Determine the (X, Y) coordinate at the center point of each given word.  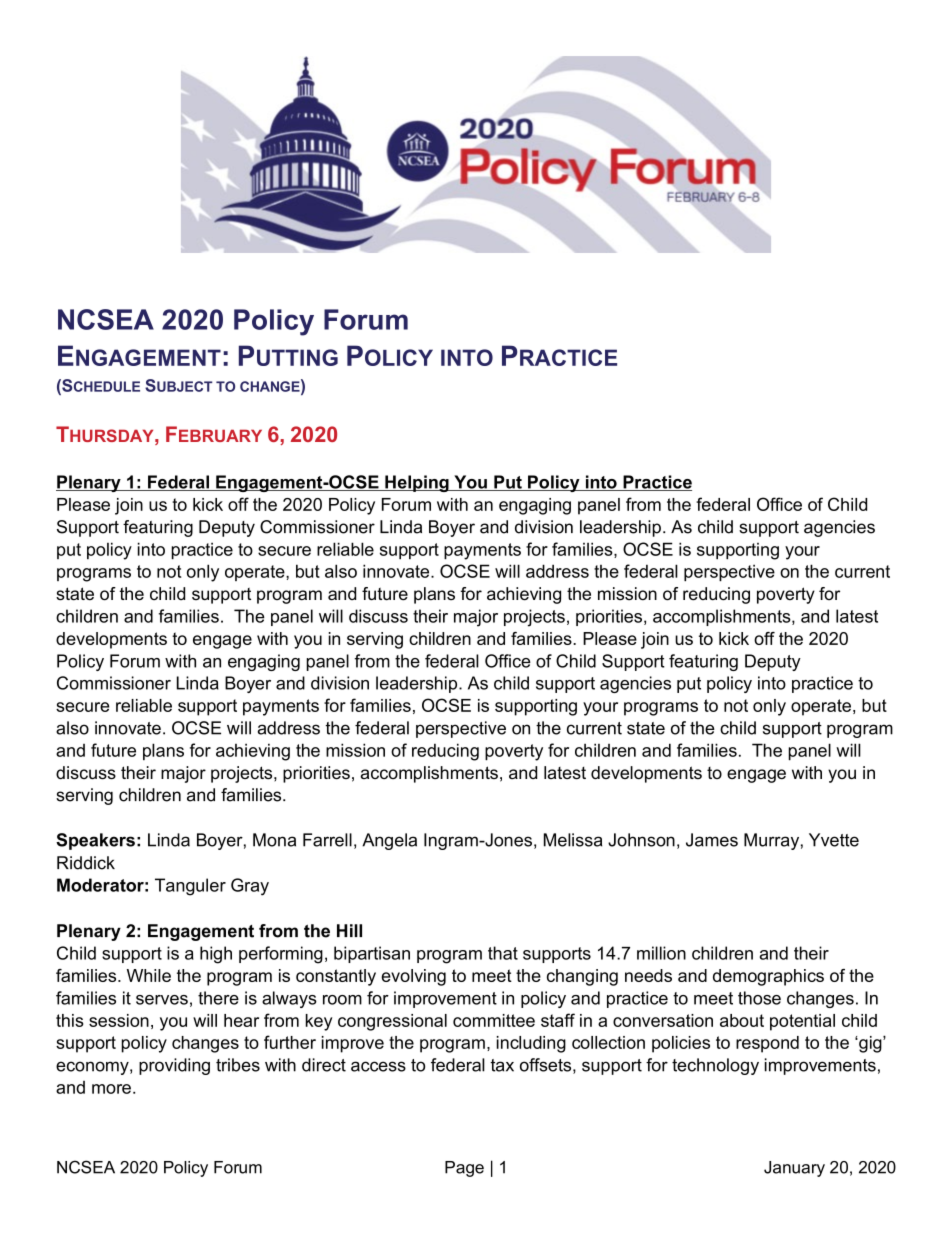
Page (464, 1169)
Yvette (834, 840)
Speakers (95, 841)
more (111, 1089)
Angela (389, 841)
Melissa (573, 840)
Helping (417, 483)
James (712, 840)
